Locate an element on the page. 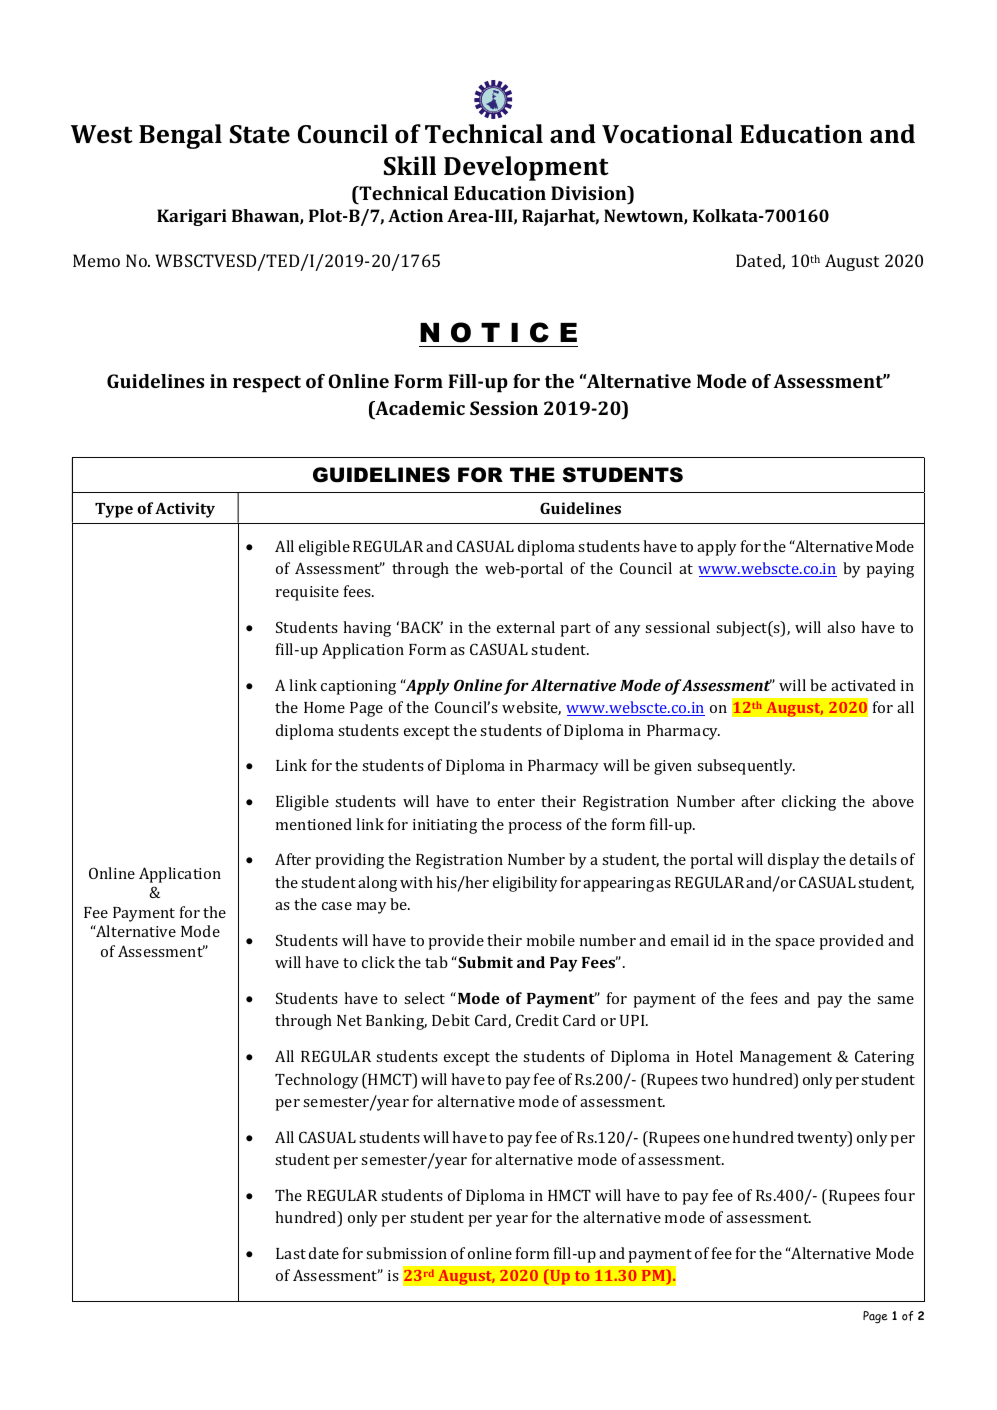 Image resolution: width=997 pixels, height=1410 pixels. Last is located at coordinates (291, 1253).
